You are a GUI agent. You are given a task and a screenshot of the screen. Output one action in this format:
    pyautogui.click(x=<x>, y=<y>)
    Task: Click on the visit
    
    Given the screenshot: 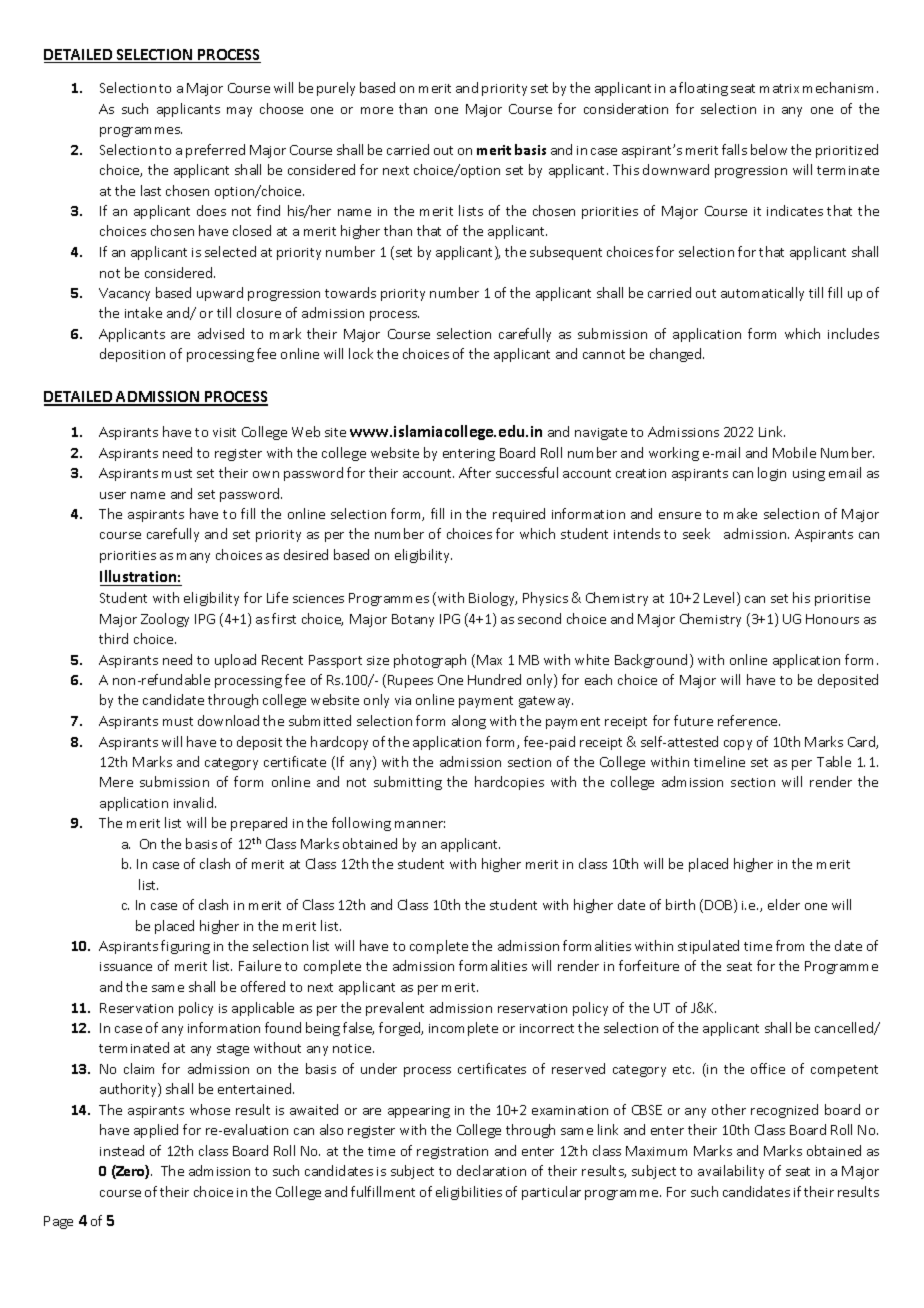 What is the action you would take?
    pyautogui.click(x=224, y=432)
